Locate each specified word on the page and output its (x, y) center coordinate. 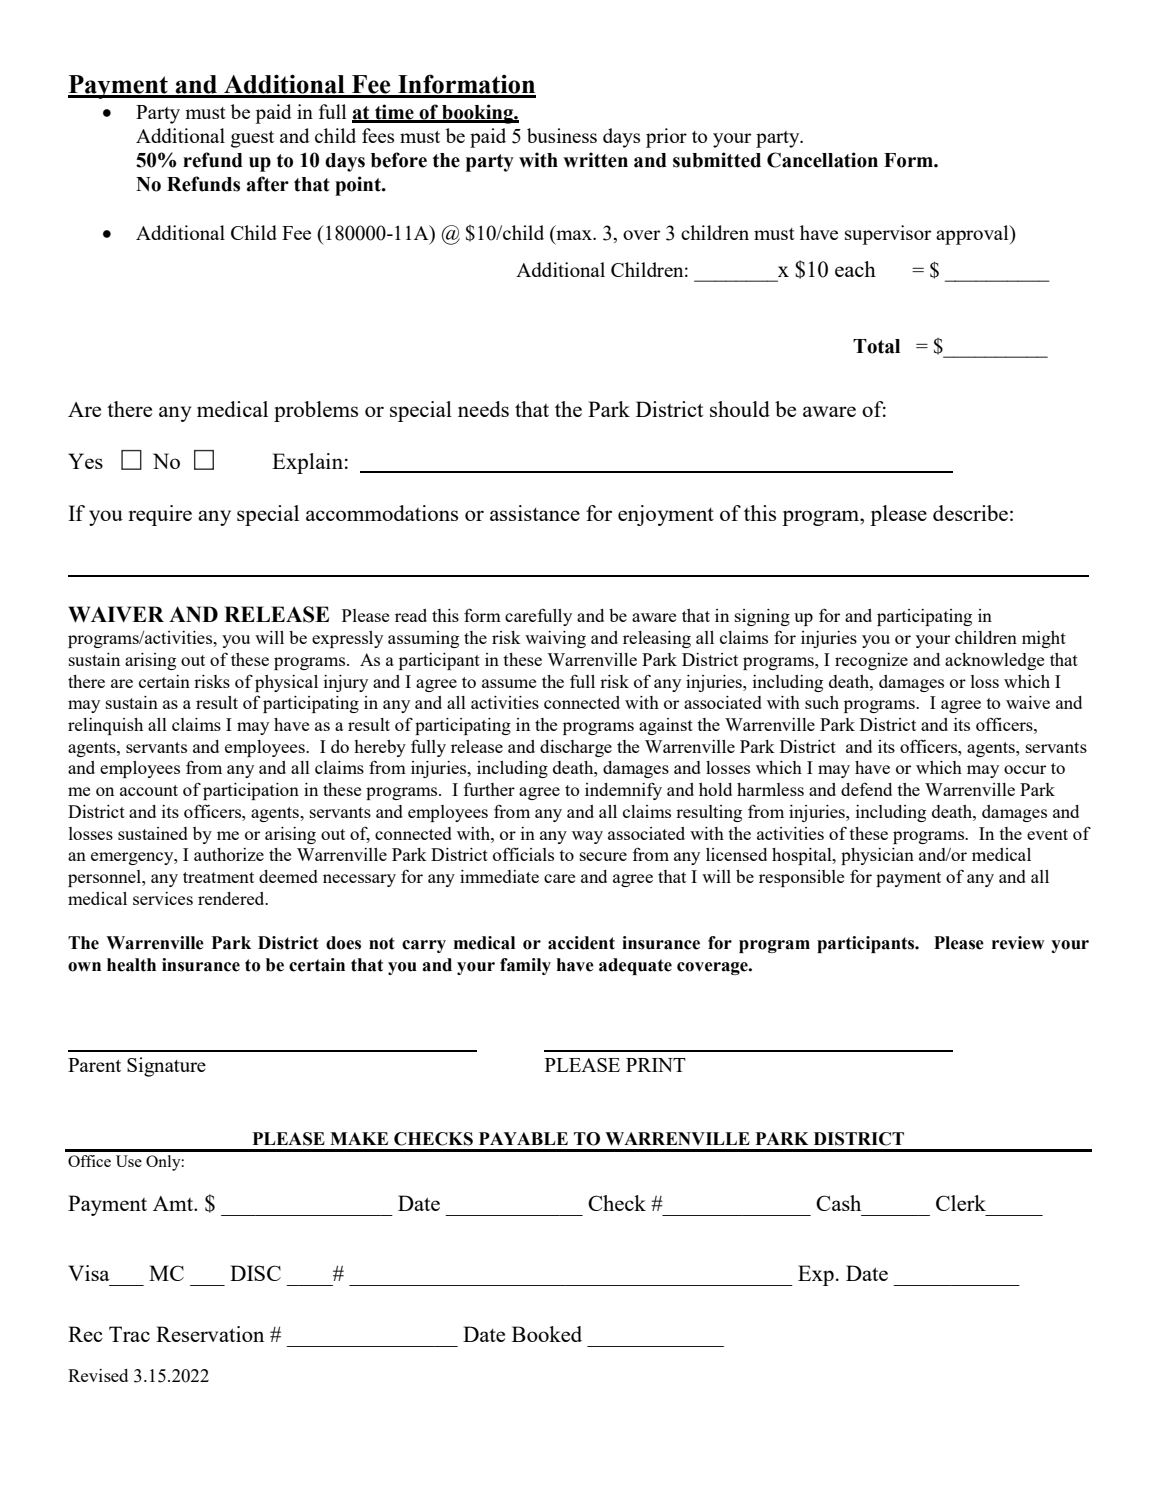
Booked (547, 1334)
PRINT (656, 1065)
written (595, 160)
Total (876, 346)
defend (866, 789)
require (160, 515)
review (1018, 943)
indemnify (623, 791)
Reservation (210, 1334)
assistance (535, 513)
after (268, 184)
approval (973, 235)
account (149, 790)
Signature (166, 1067)
